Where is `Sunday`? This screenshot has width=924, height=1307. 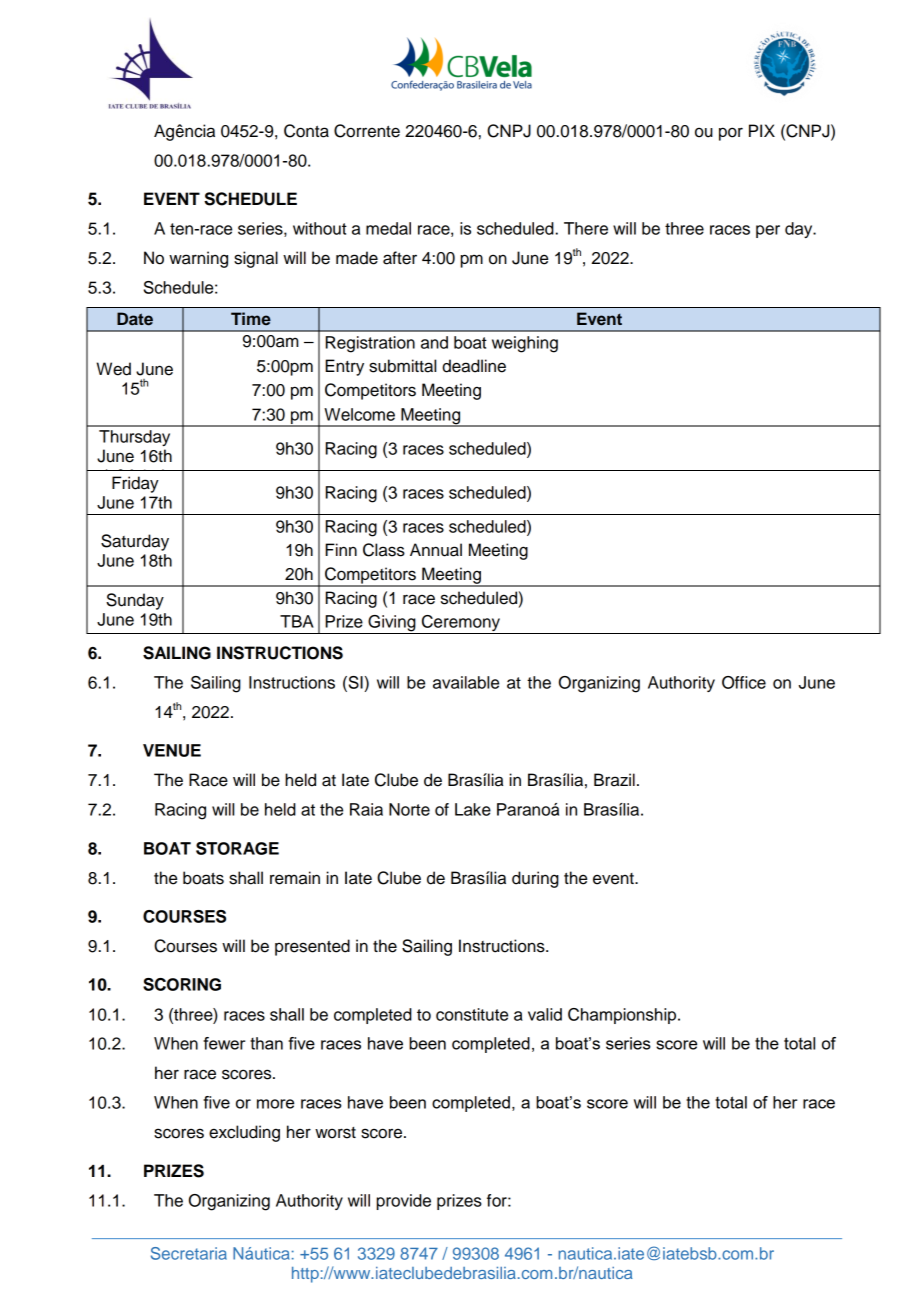
Sunday is located at coordinates (135, 601).
